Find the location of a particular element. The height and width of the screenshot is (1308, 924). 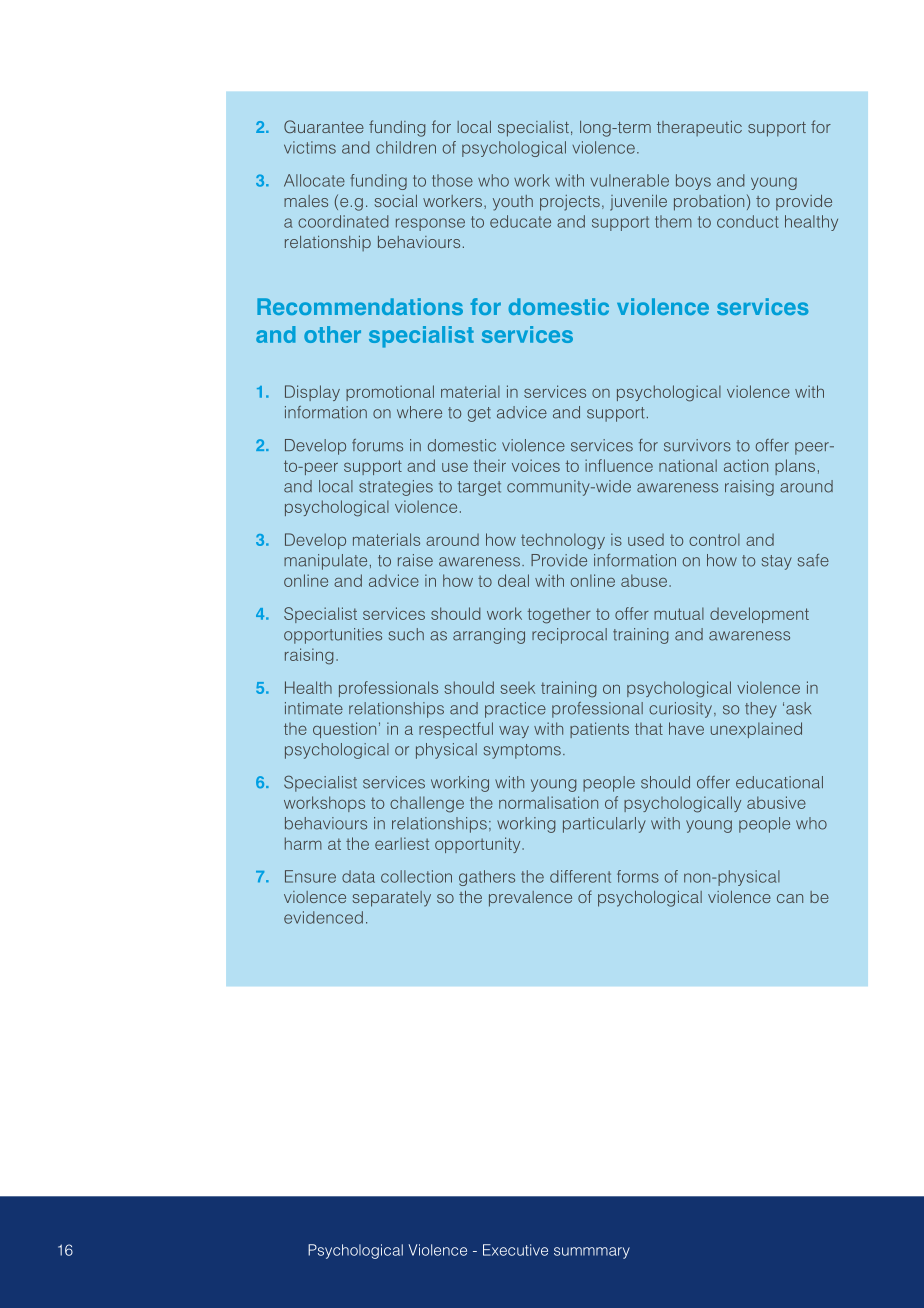

manipulate is located at coordinates (325, 562).
